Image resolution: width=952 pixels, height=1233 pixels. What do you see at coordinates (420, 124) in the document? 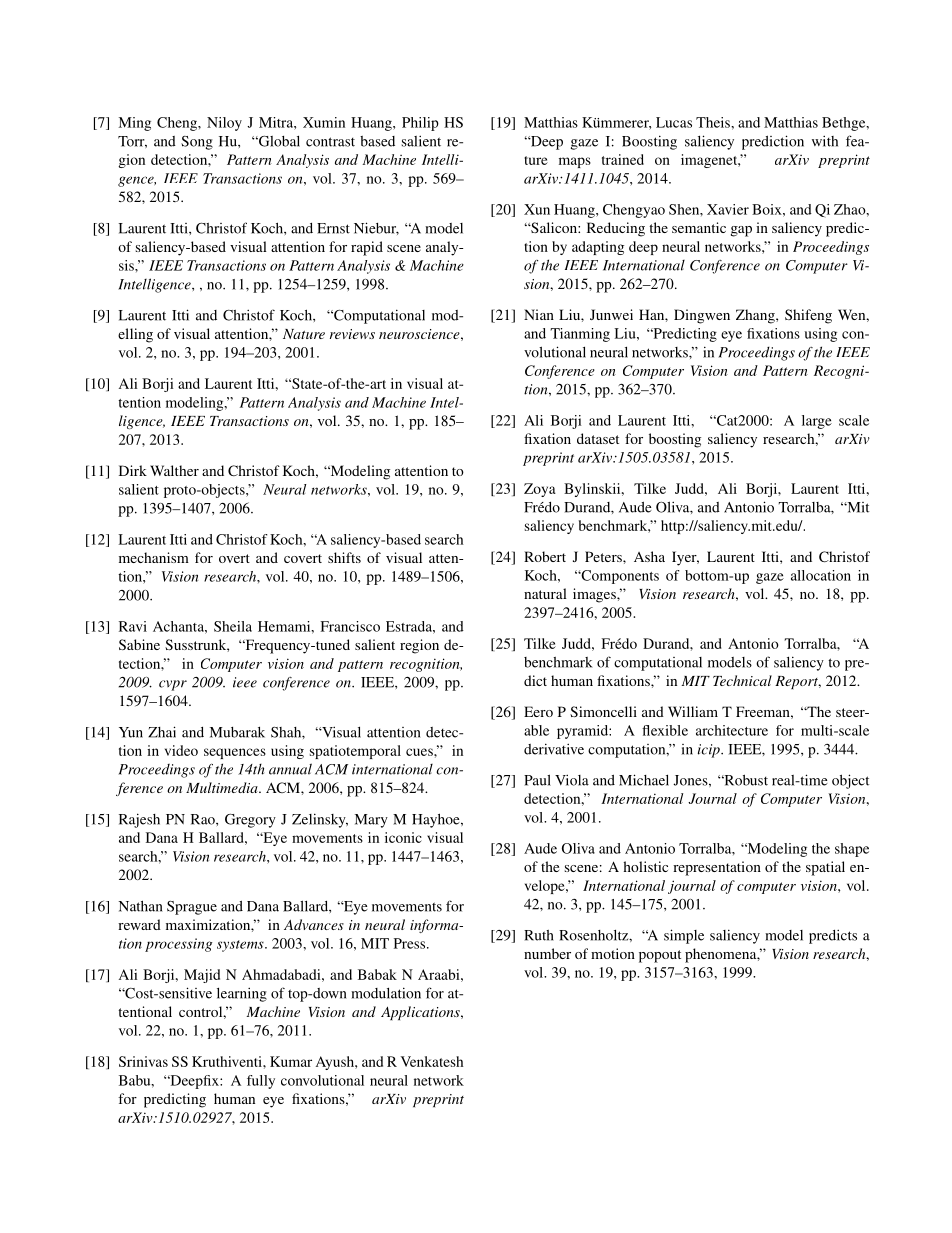
I see `Philip` at bounding box center [420, 124].
